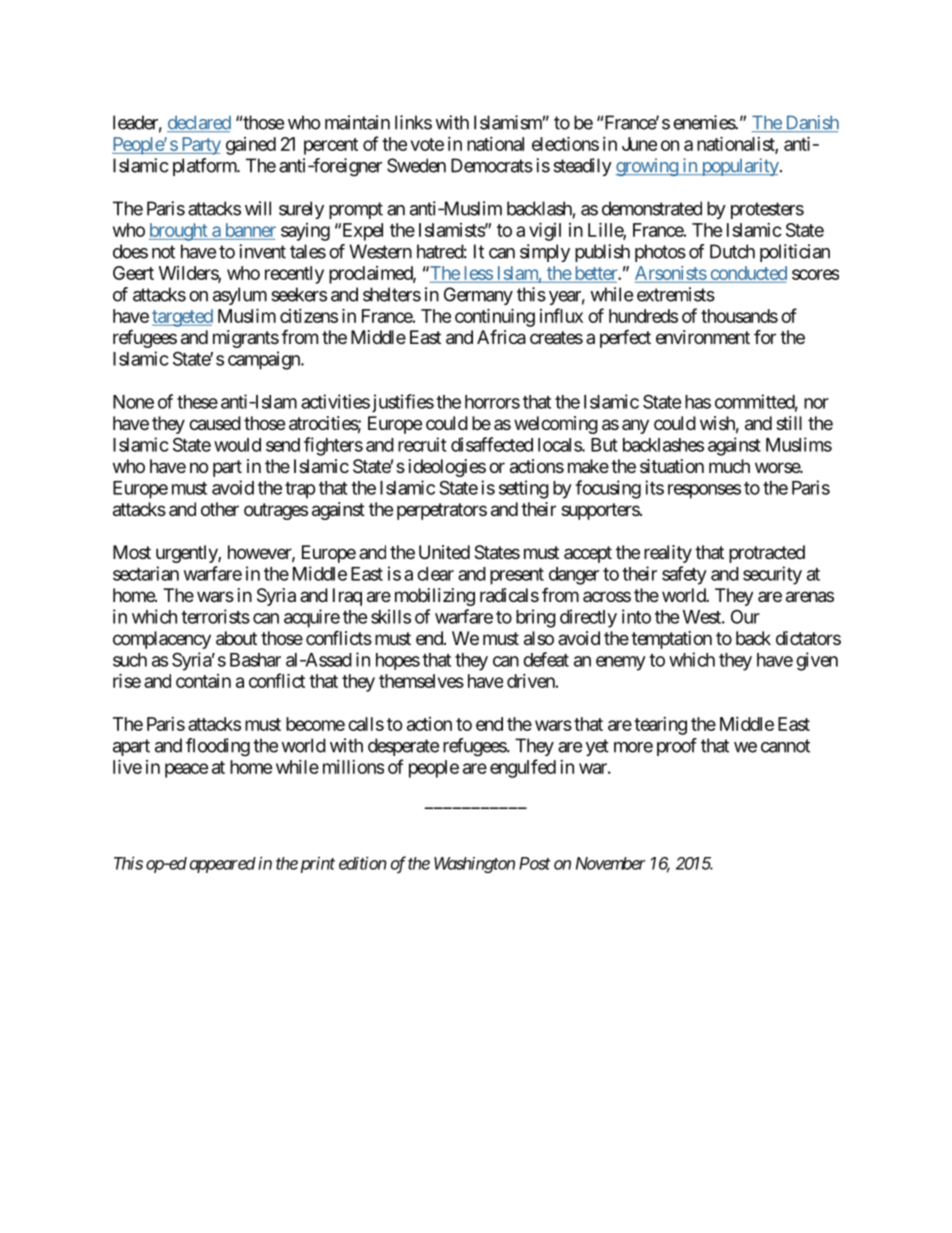 This image has height=1233, width=952. Describe the element at coordinates (703, 337) in the image. I see `environment` at that location.
